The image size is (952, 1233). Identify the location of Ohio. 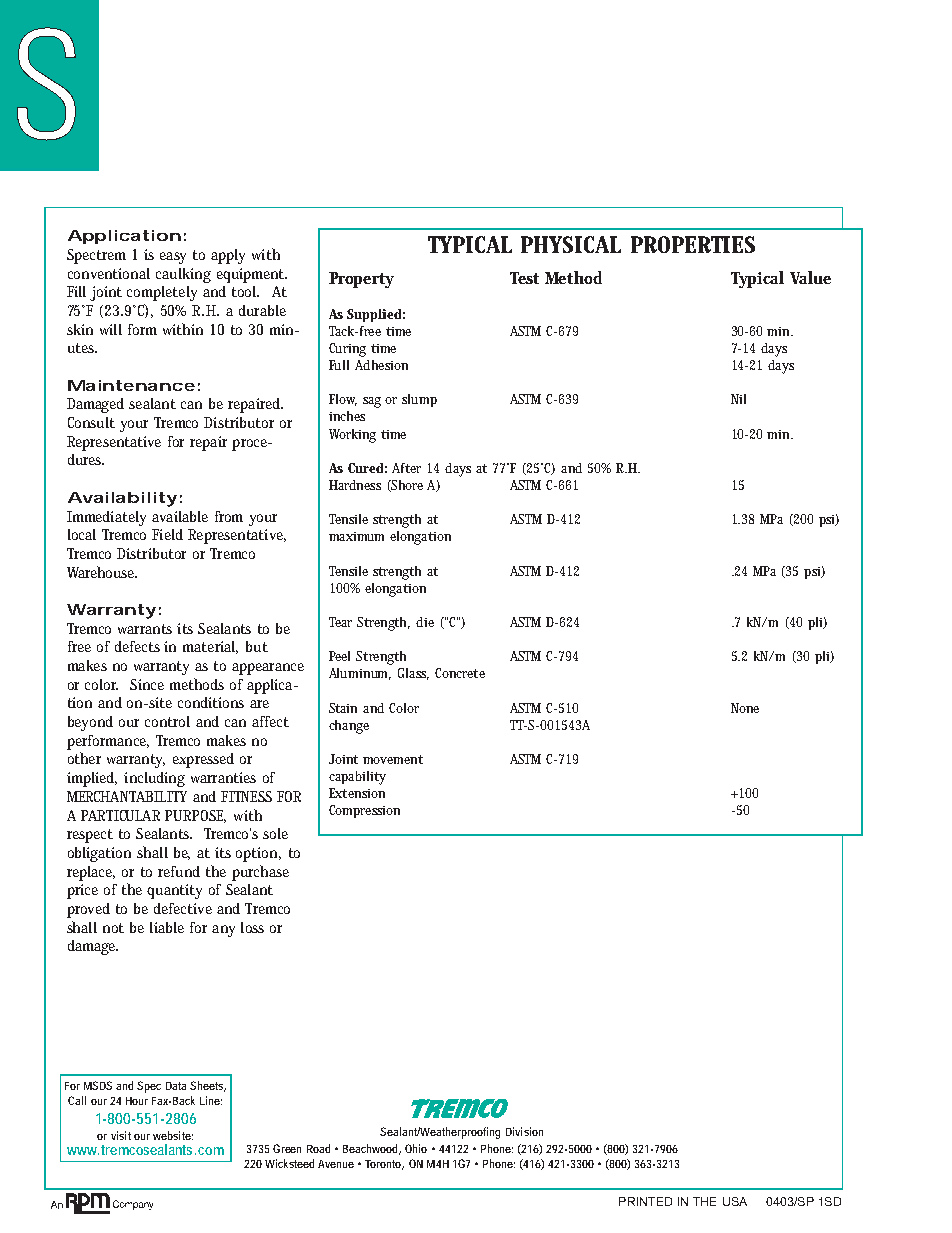
(416, 1148).
